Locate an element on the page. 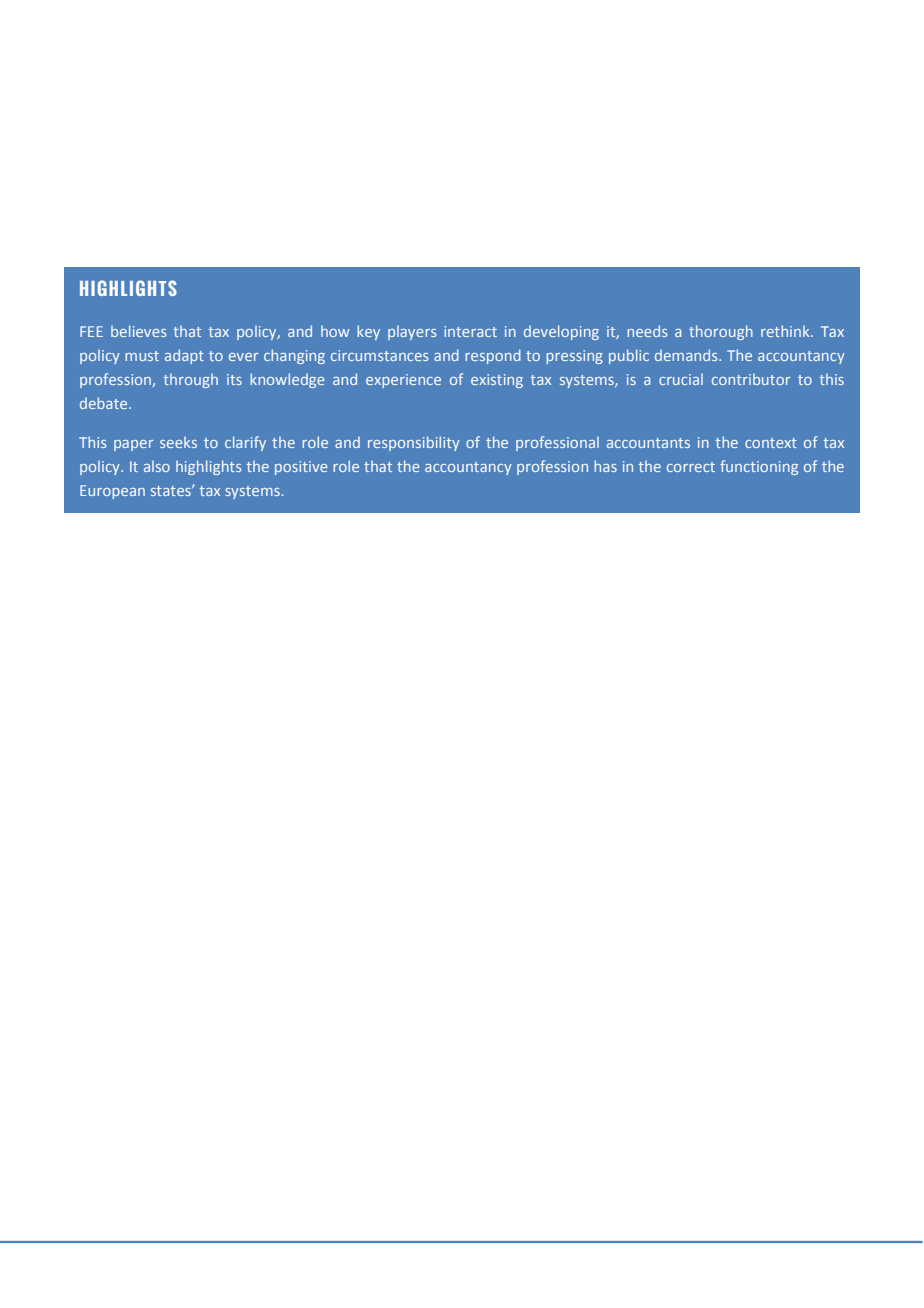 The image size is (924, 1308). believes is located at coordinates (138, 331).
